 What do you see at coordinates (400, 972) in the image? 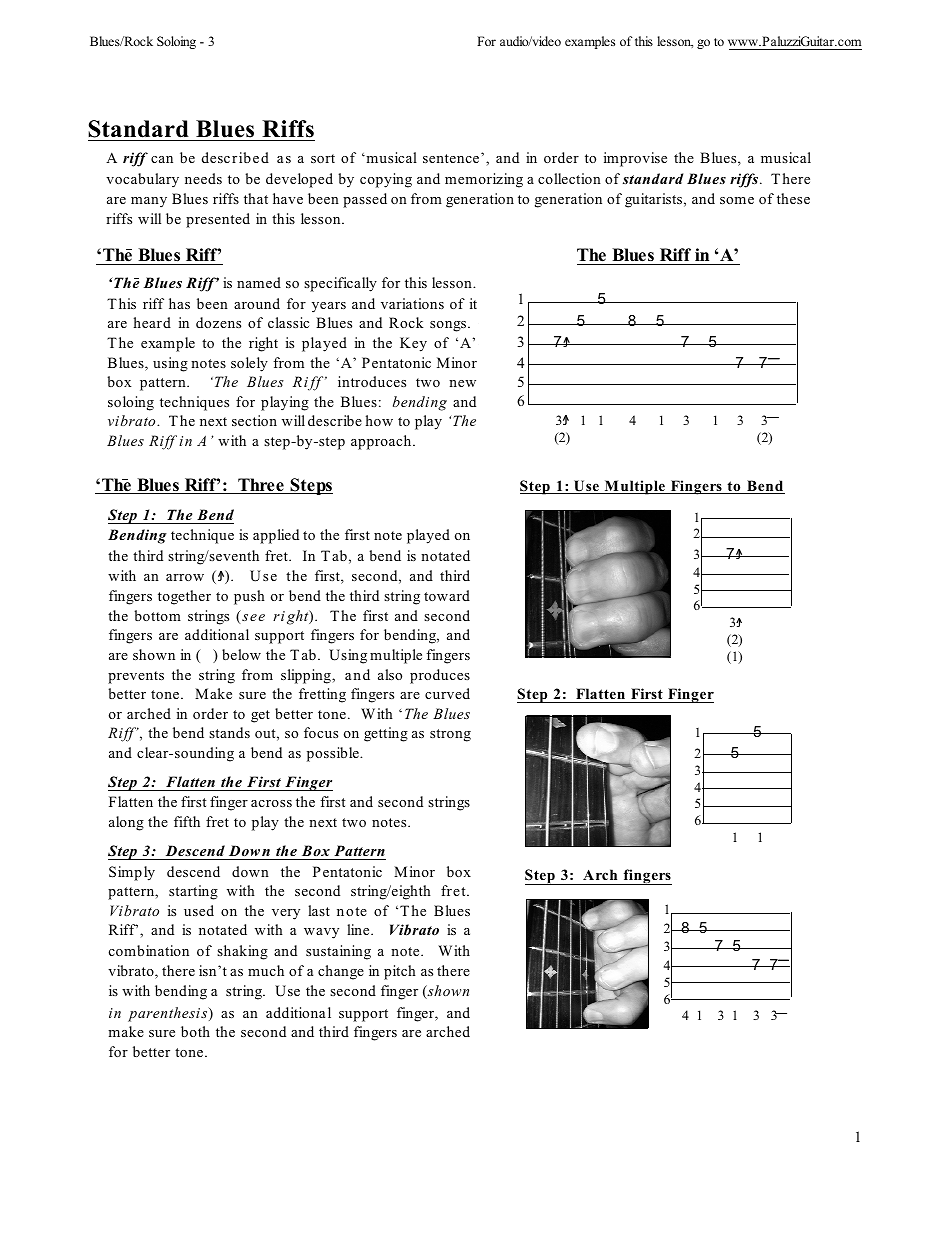
I see `pitch` at bounding box center [400, 972].
